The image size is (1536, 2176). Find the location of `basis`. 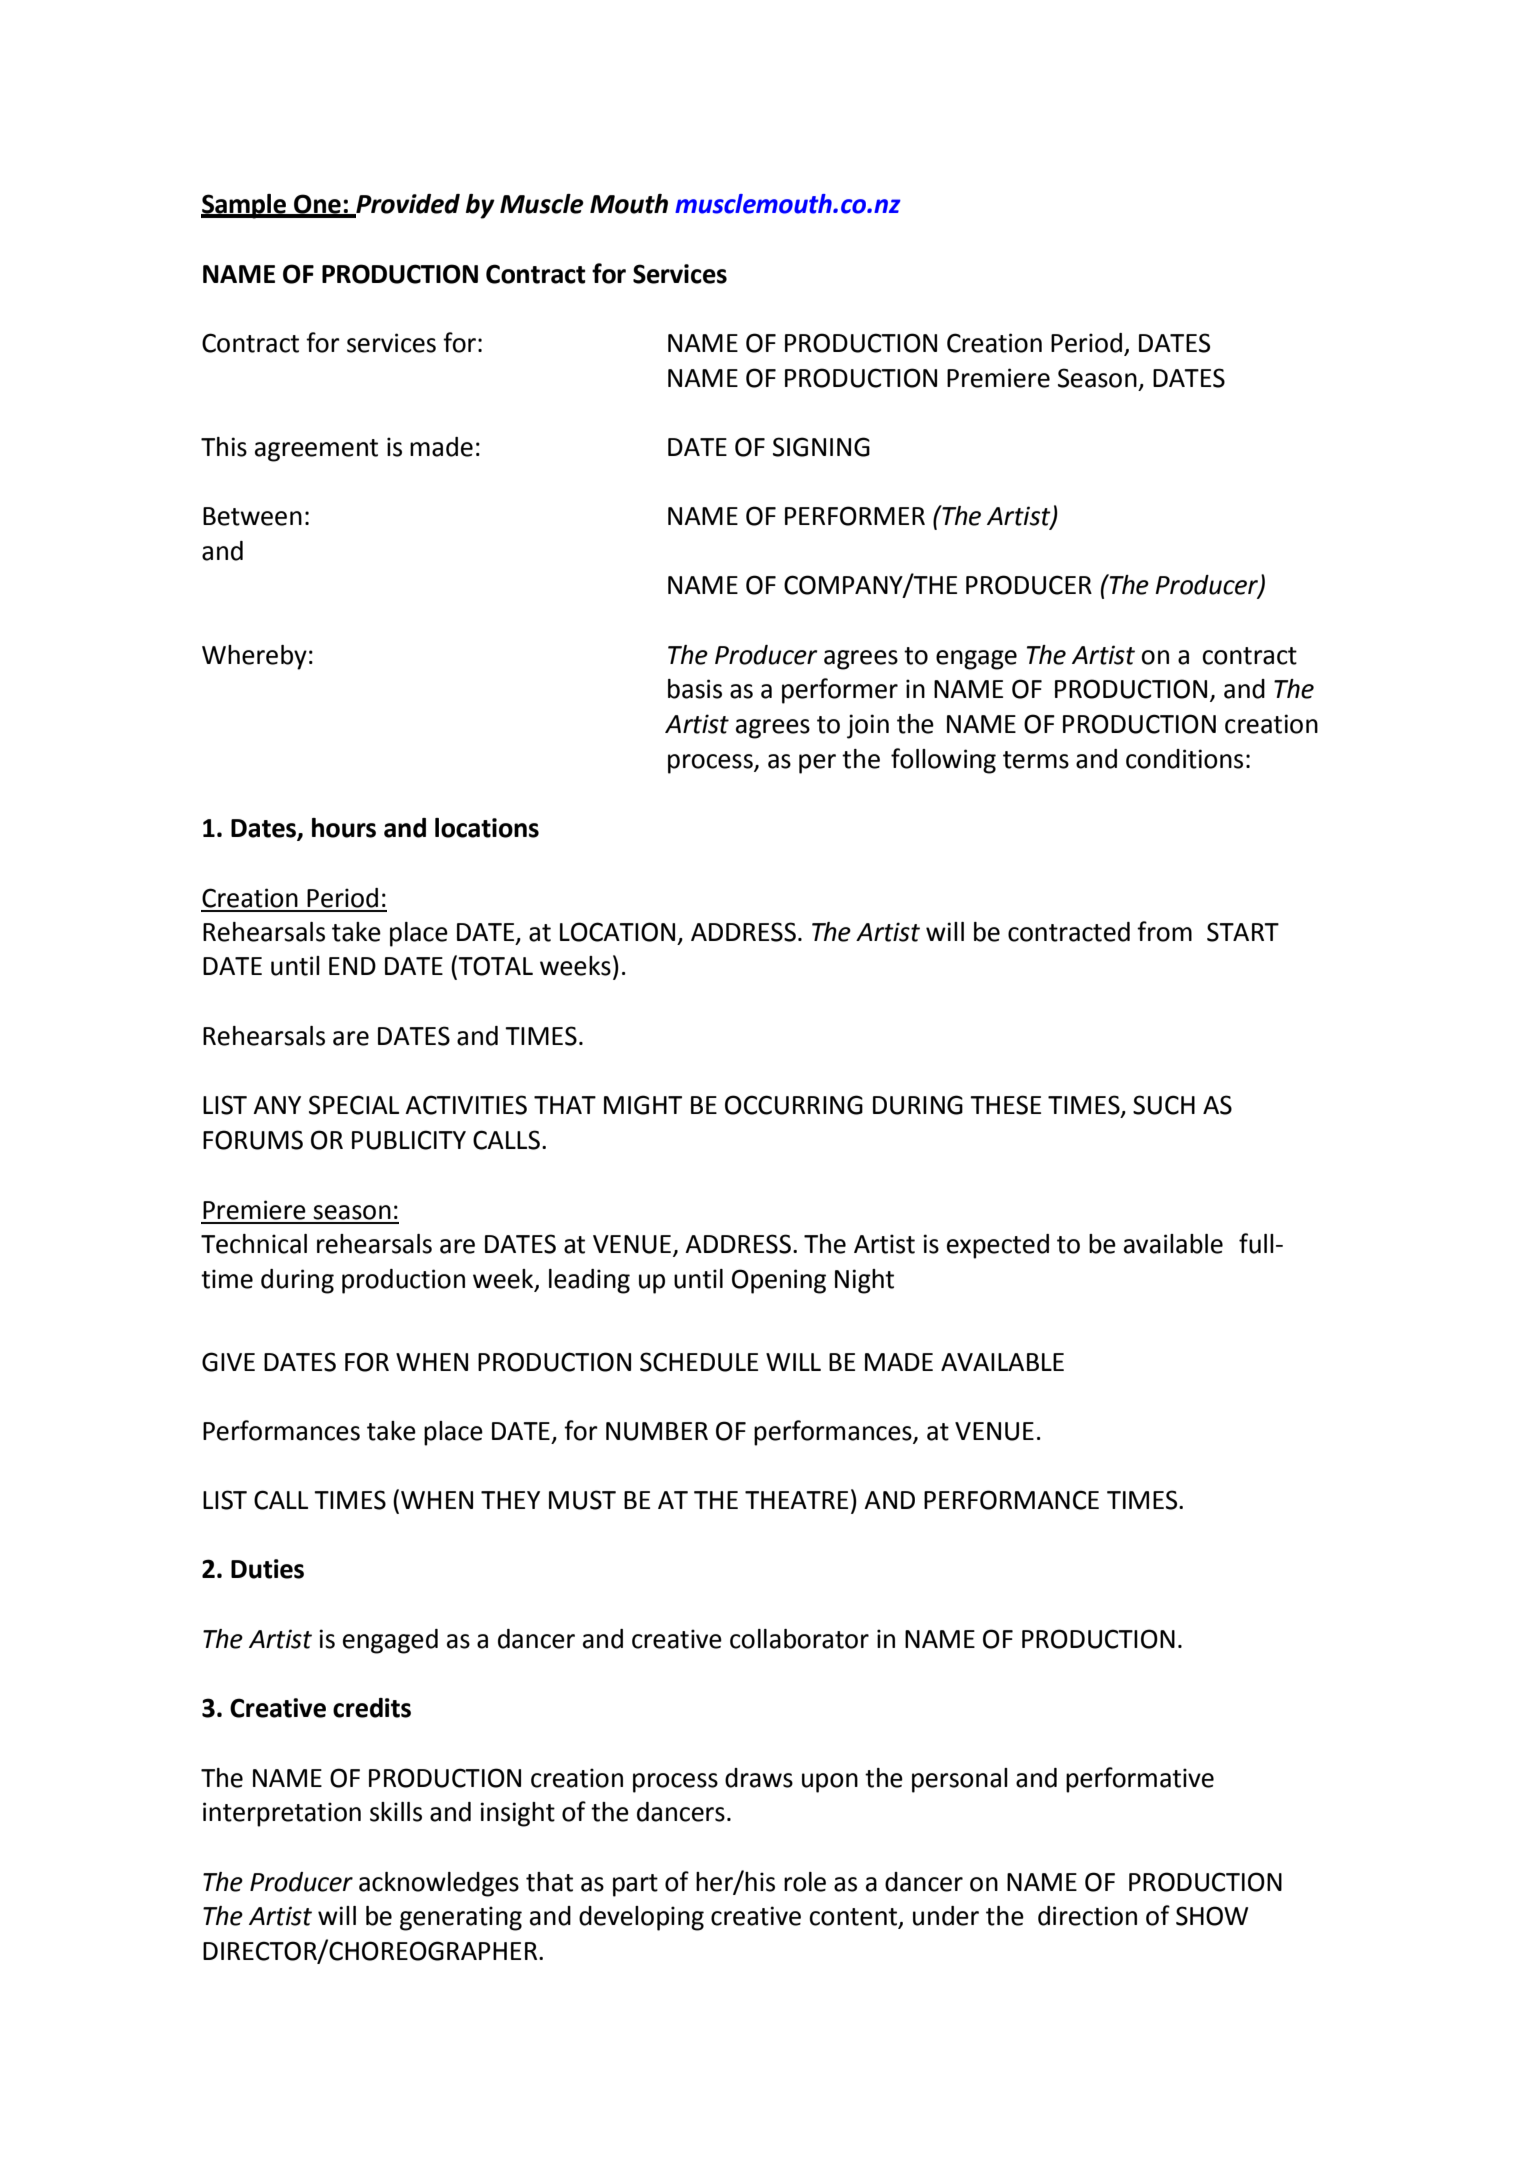

basis is located at coordinates (695, 689).
